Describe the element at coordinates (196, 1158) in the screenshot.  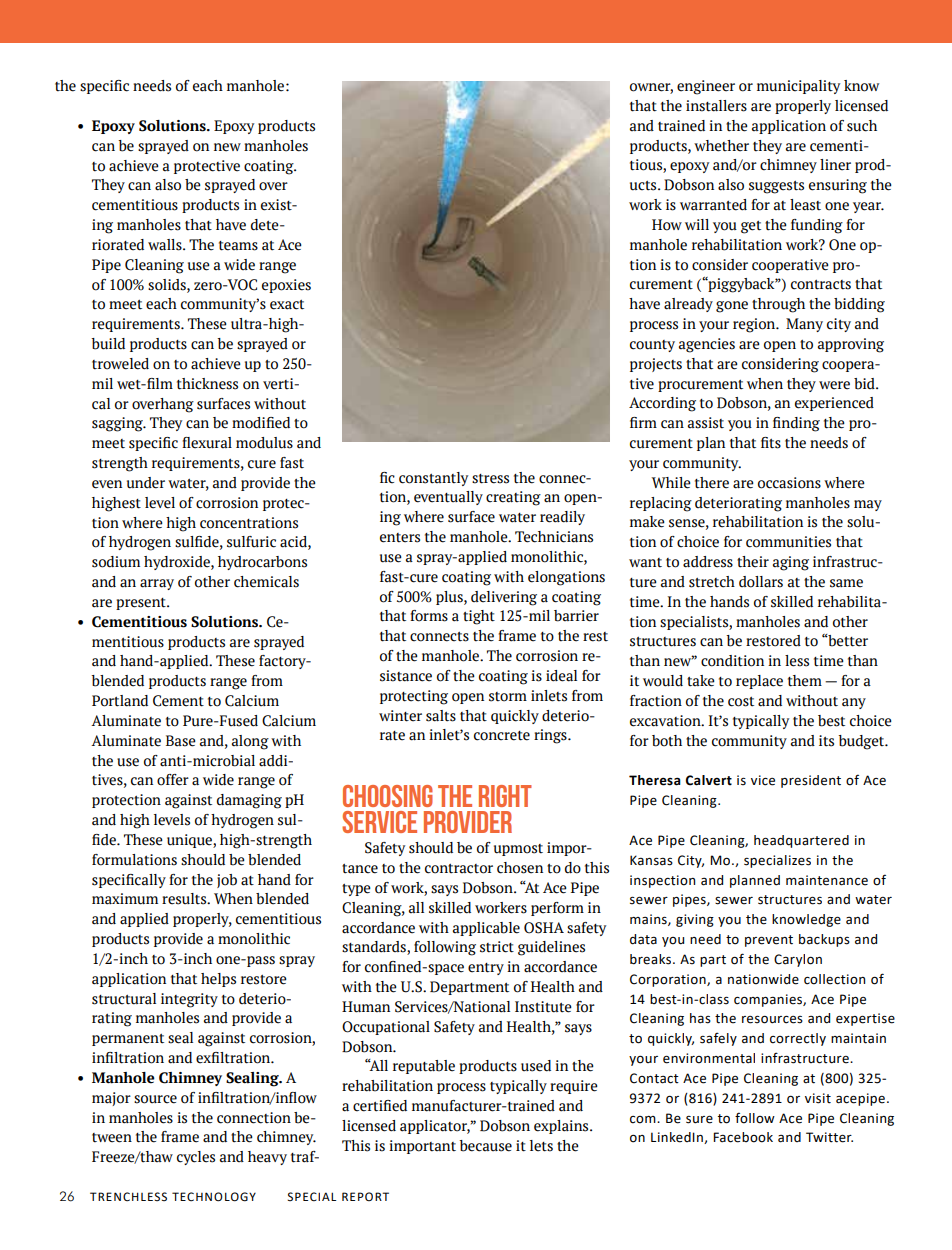
I see `cycles` at that location.
